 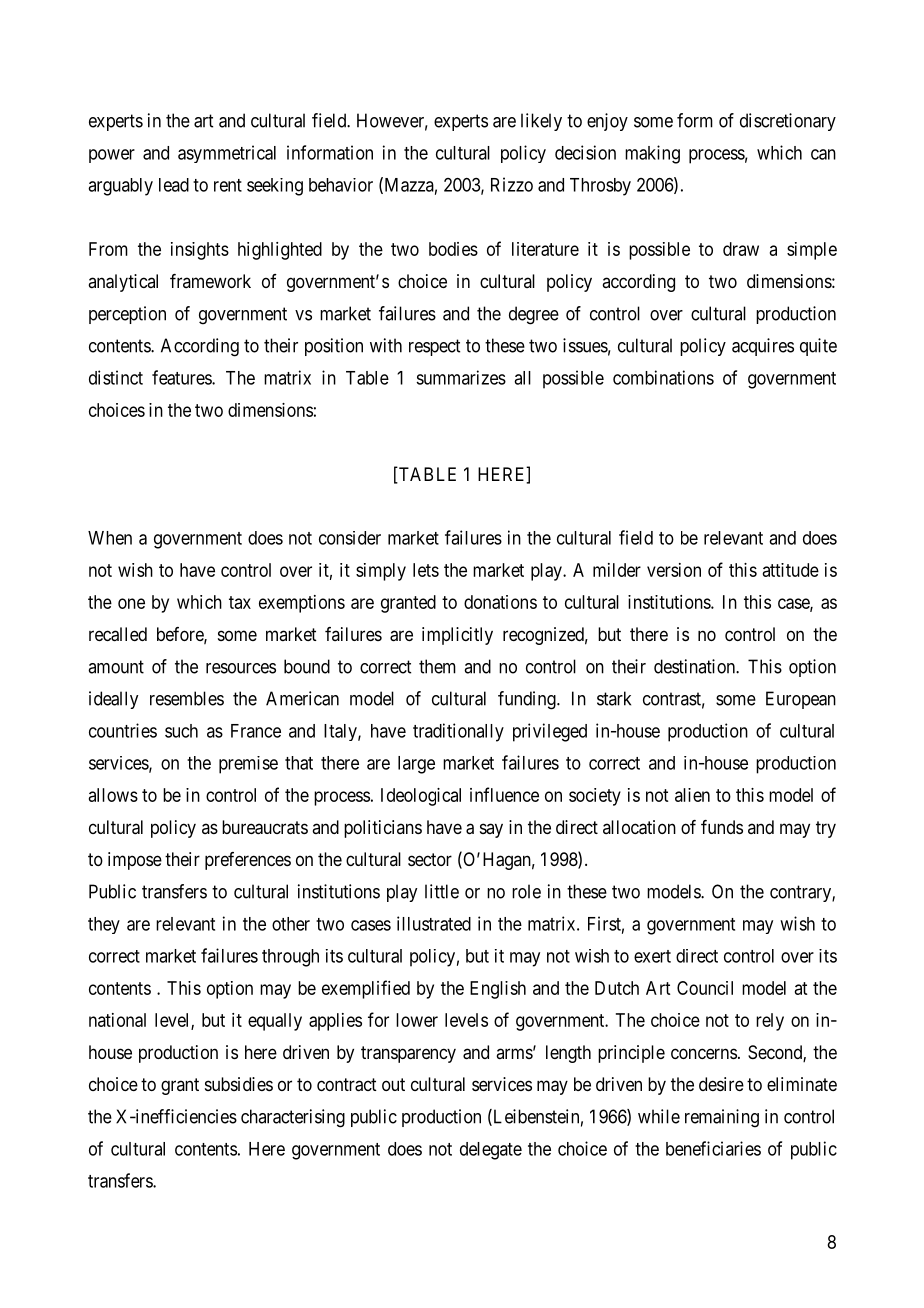 What do you see at coordinates (722, 1118) in the image?
I see `remaining` at bounding box center [722, 1118].
